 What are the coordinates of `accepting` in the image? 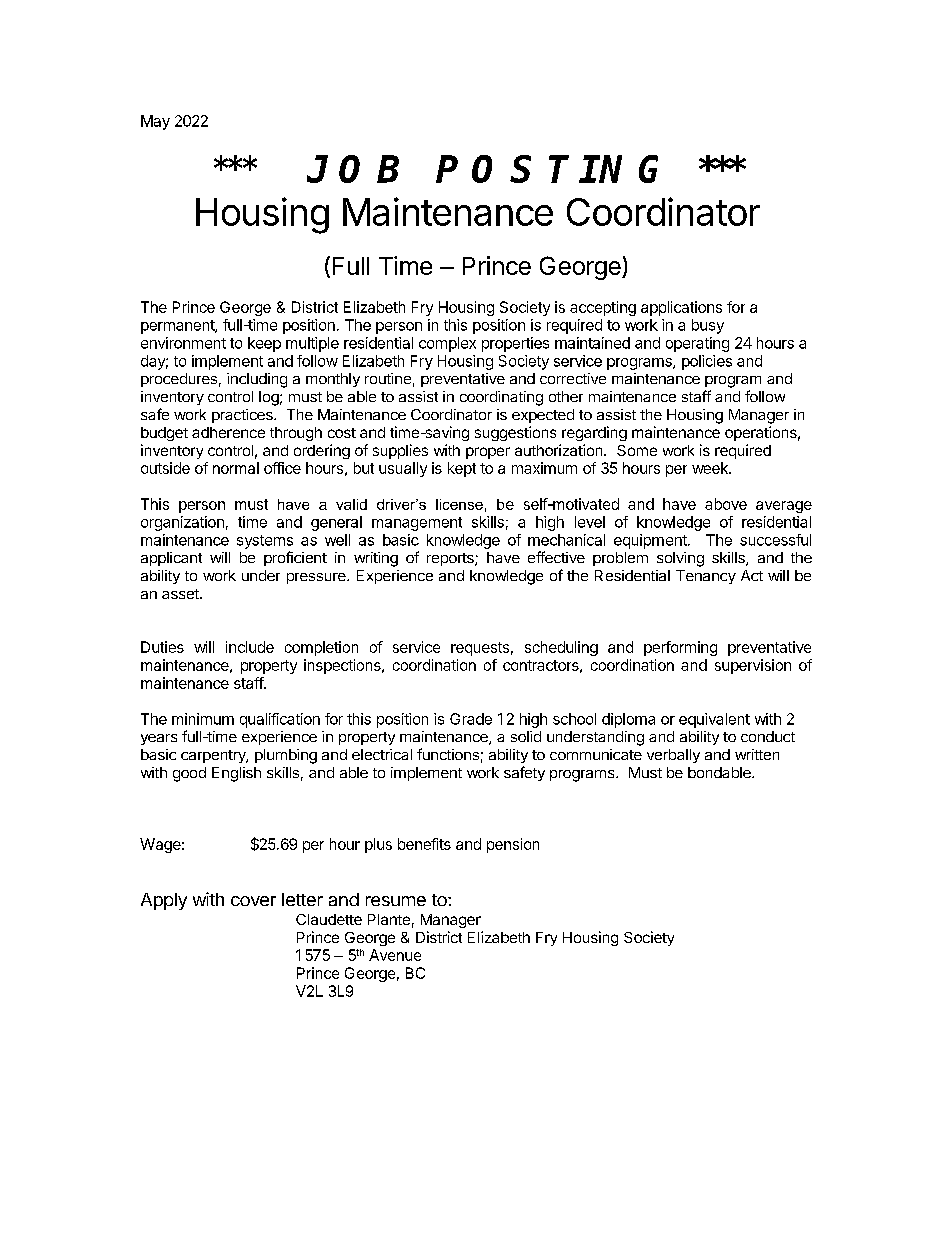 It's located at (603, 308).
